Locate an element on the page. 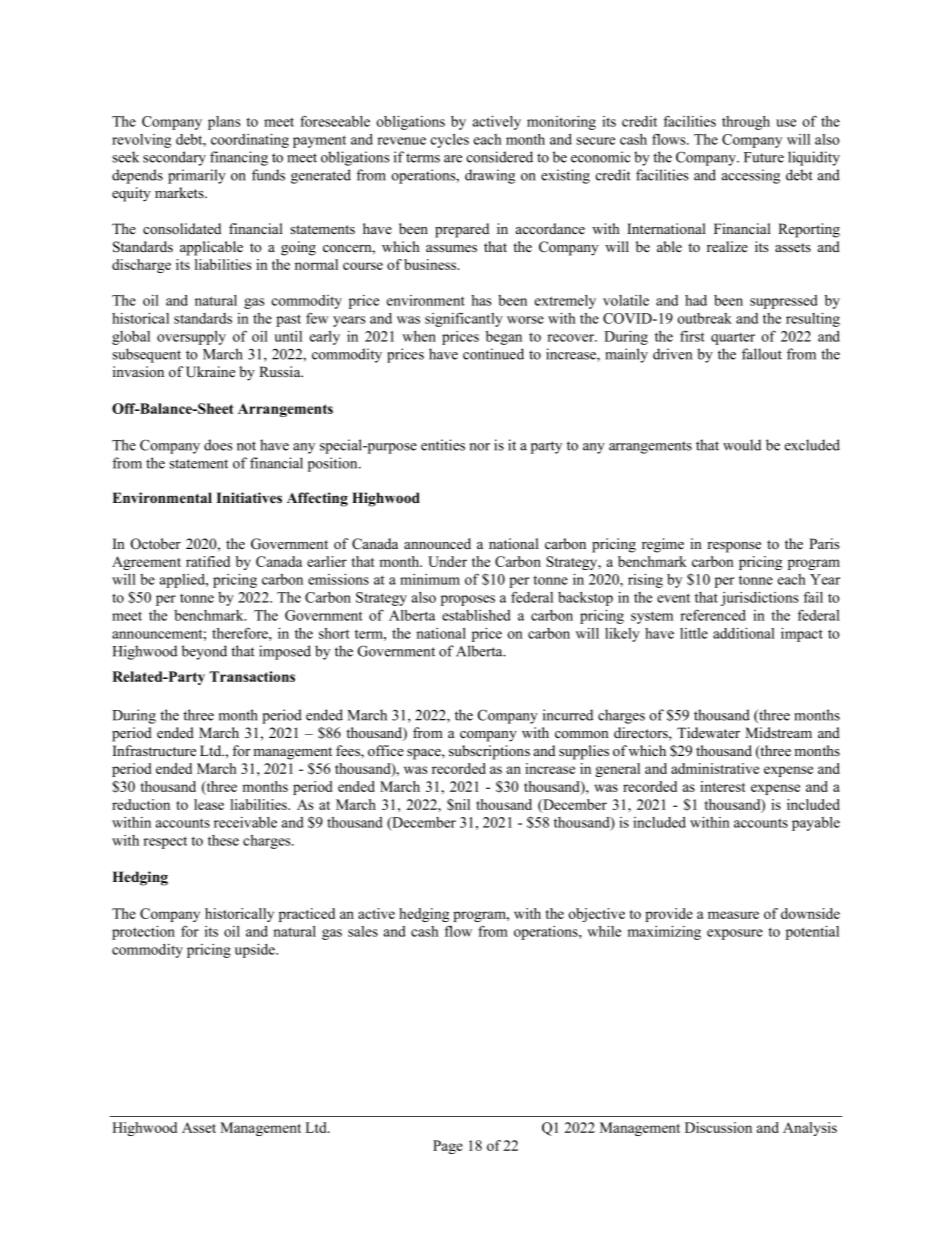  Discussion is located at coordinates (718, 1127).
